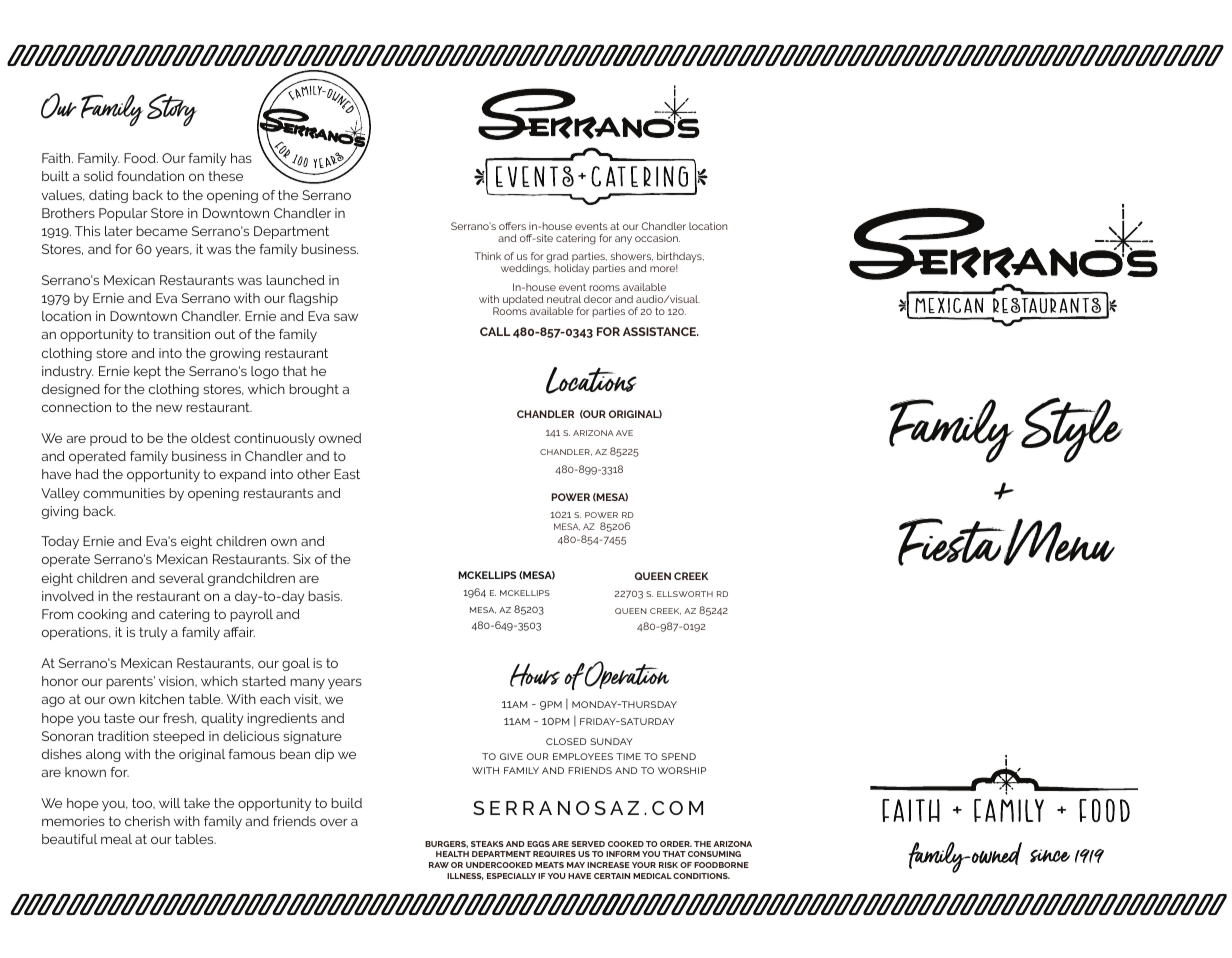  What do you see at coordinates (347, 474) in the image?
I see `East` at bounding box center [347, 474].
